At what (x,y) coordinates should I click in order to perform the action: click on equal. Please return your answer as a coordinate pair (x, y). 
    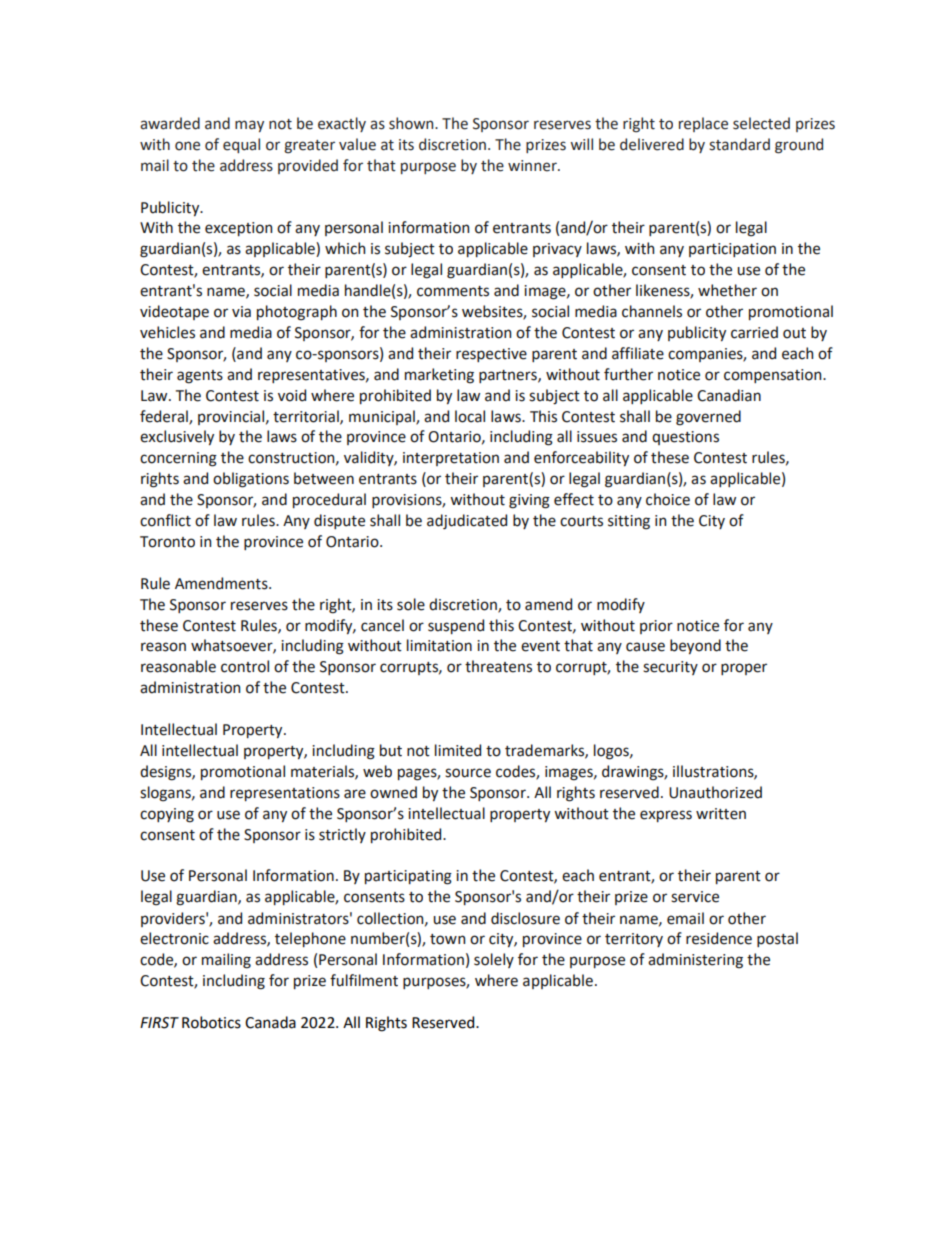
    Looking at the image, I should click on (241, 145).
